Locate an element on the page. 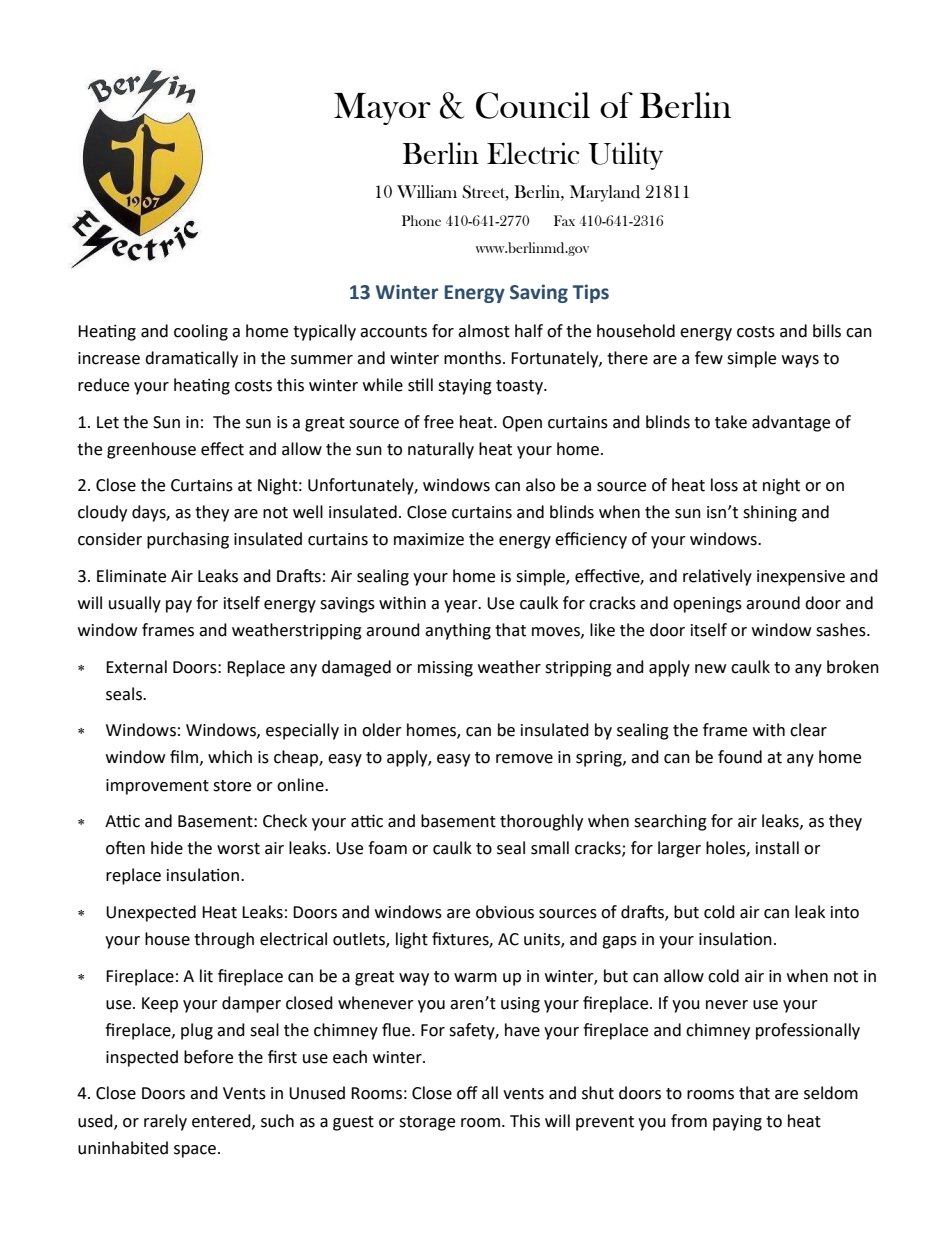 The image size is (952, 1233). new is located at coordinates (710, 669).
